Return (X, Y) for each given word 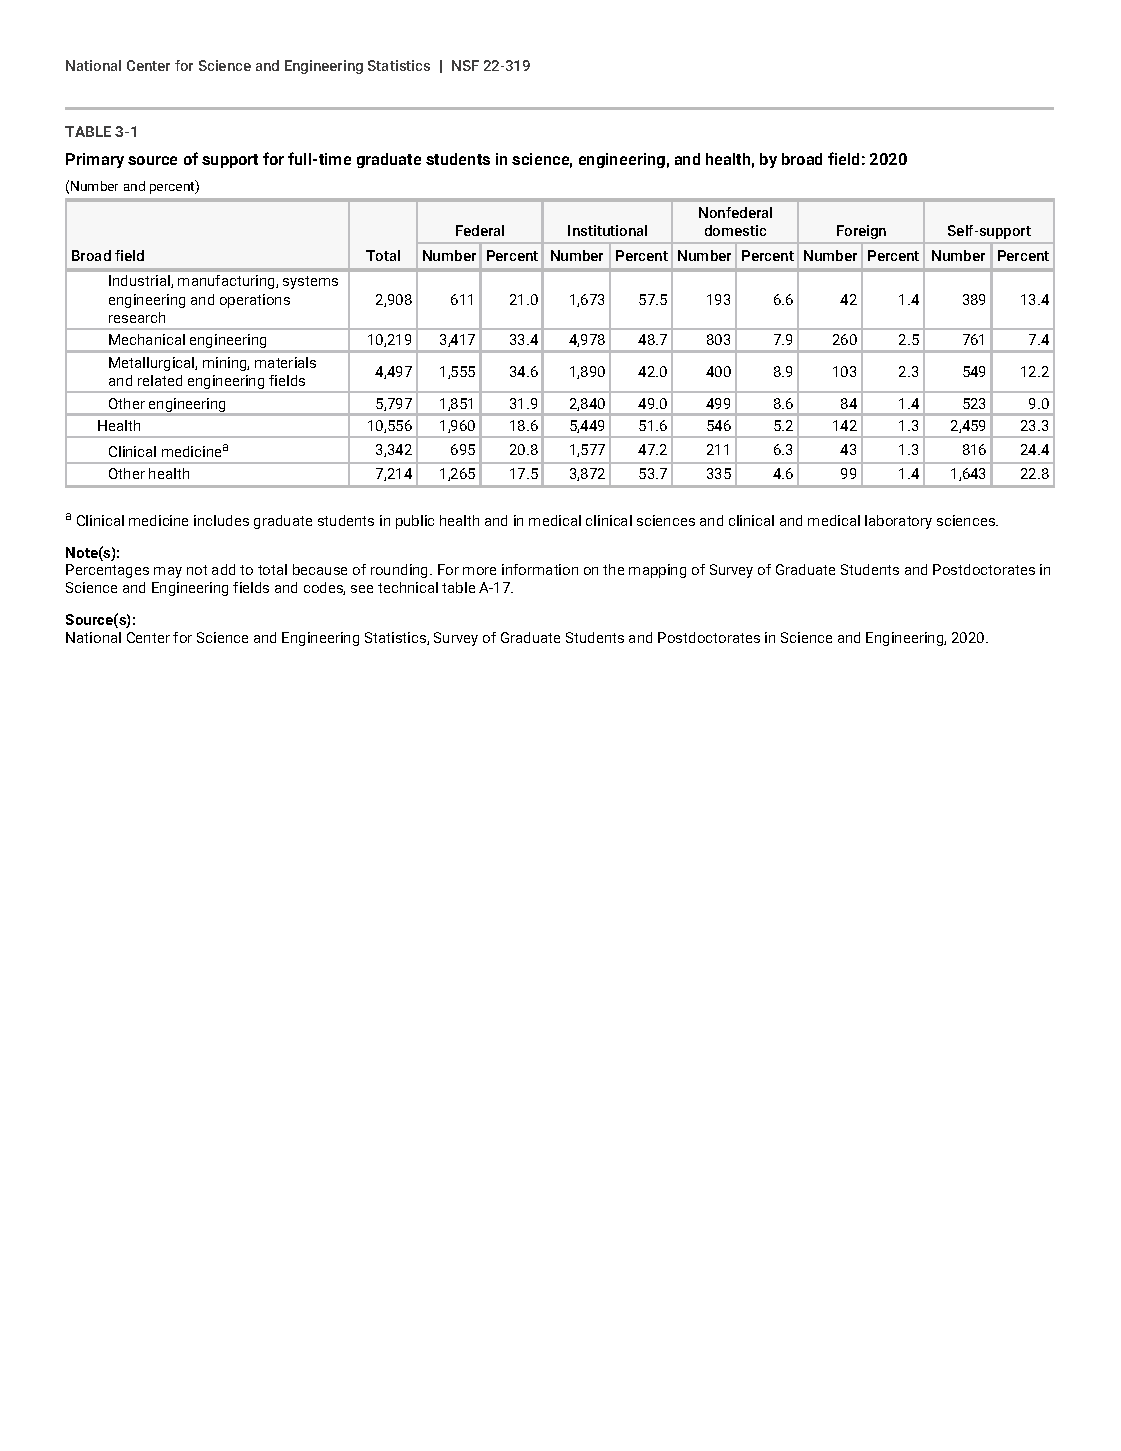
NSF (465, 65)
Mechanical (147, 339)
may (168, 572)
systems (310, 282)
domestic (735, 230)
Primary (95, 160)
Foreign (861, 232)
